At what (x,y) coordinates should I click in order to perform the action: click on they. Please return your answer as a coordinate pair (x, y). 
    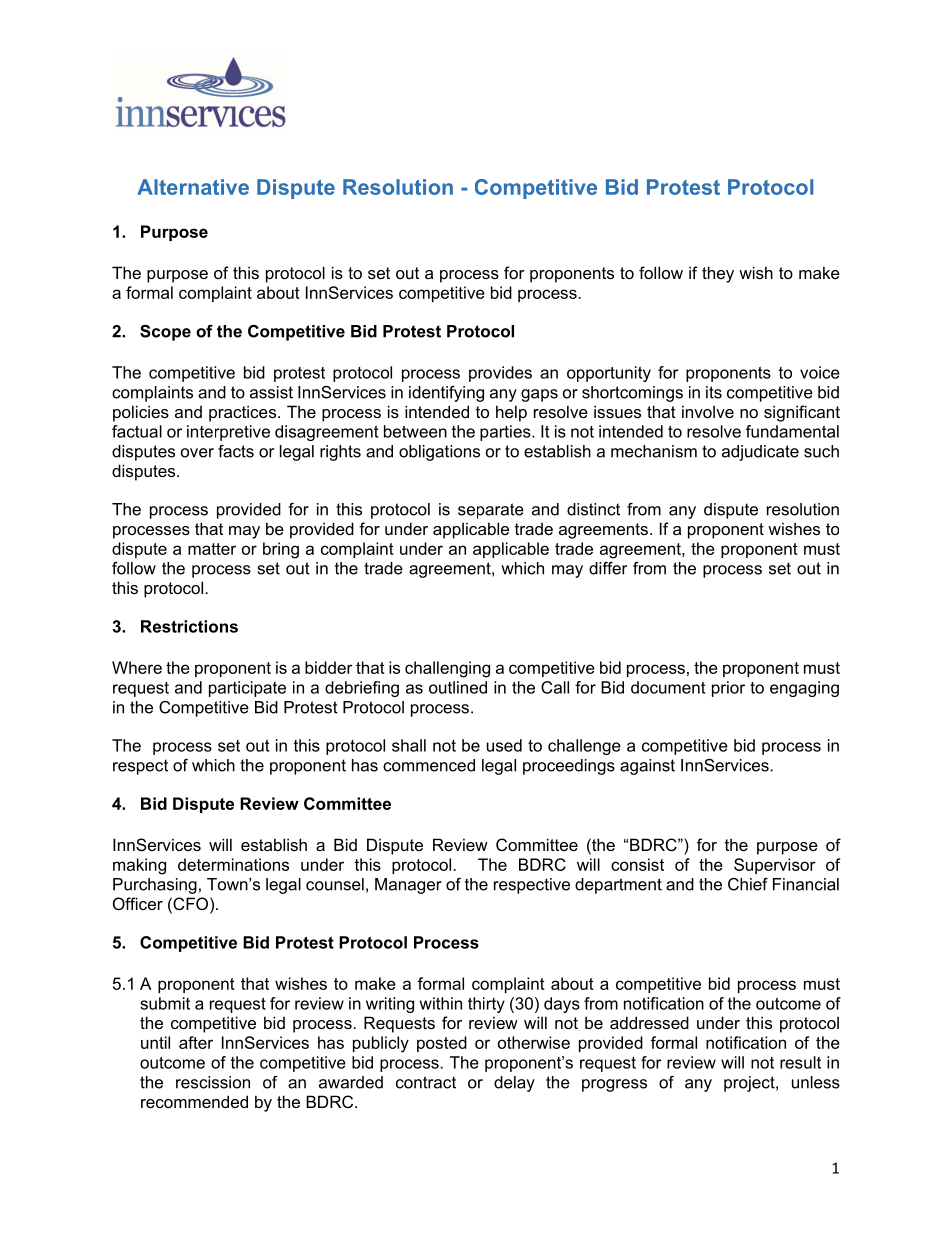
    Looking at the image, I should click on (718, 274).
